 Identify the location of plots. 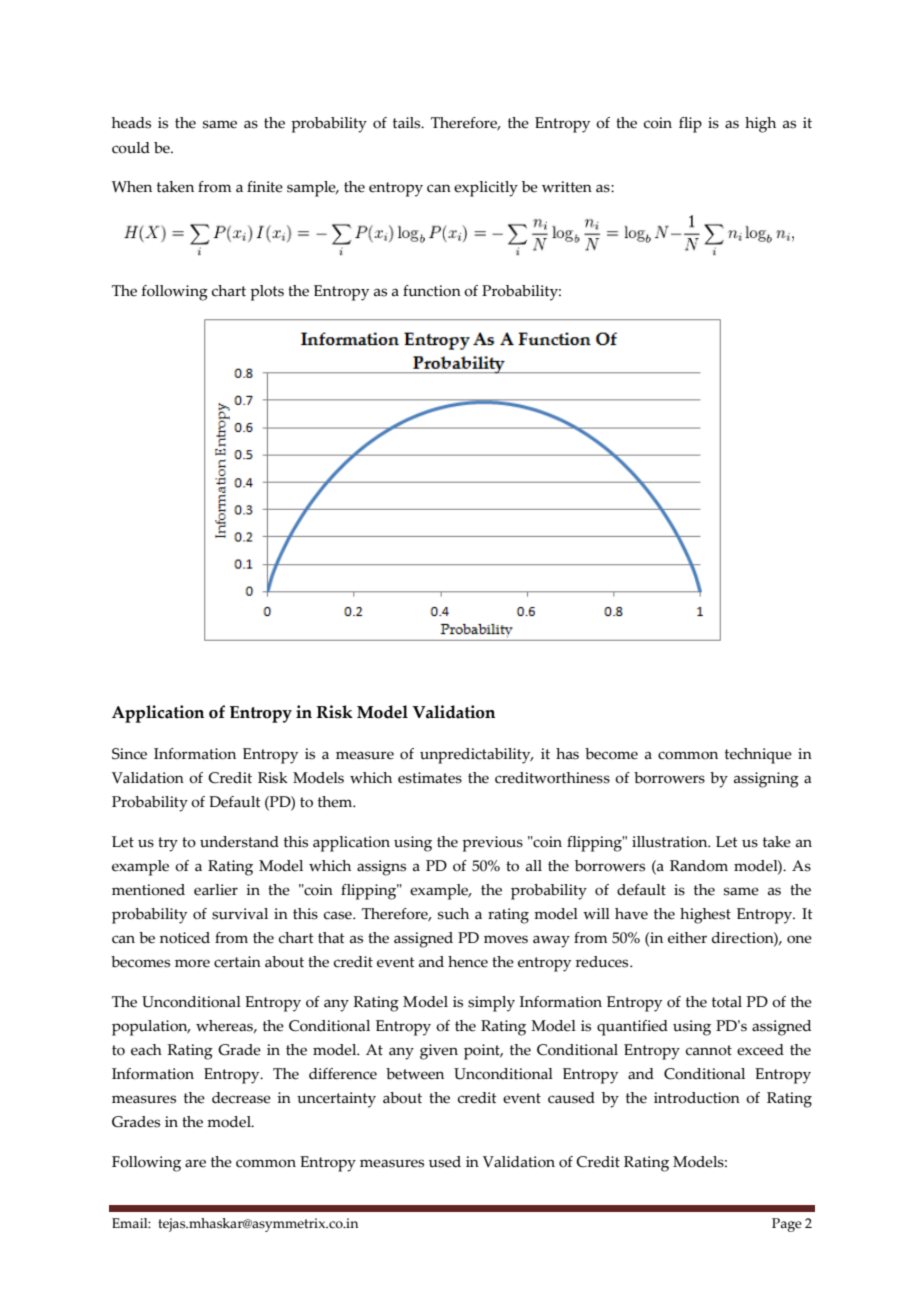
(267, 293).
